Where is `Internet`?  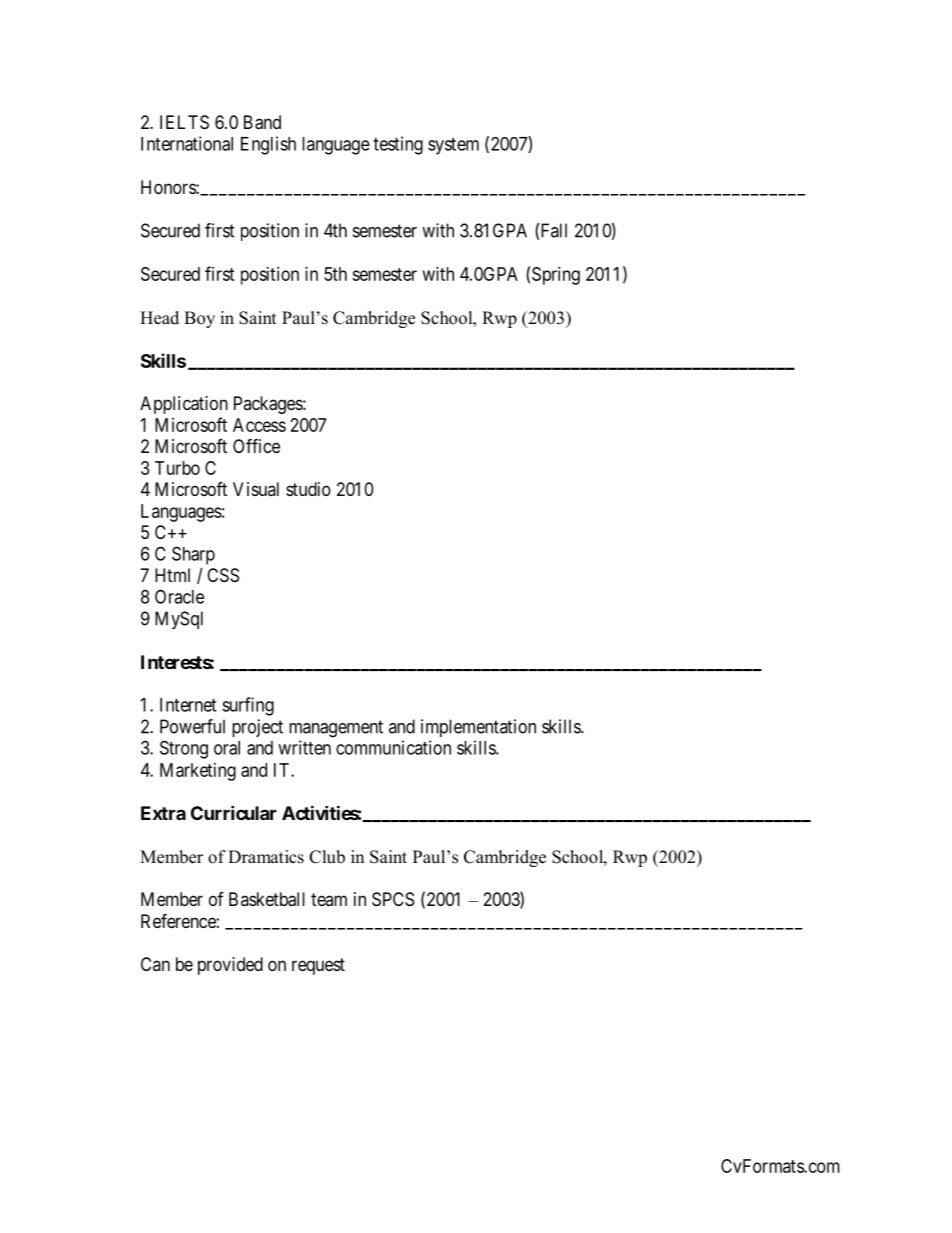
Internet is located at coordinates (188, 705).
